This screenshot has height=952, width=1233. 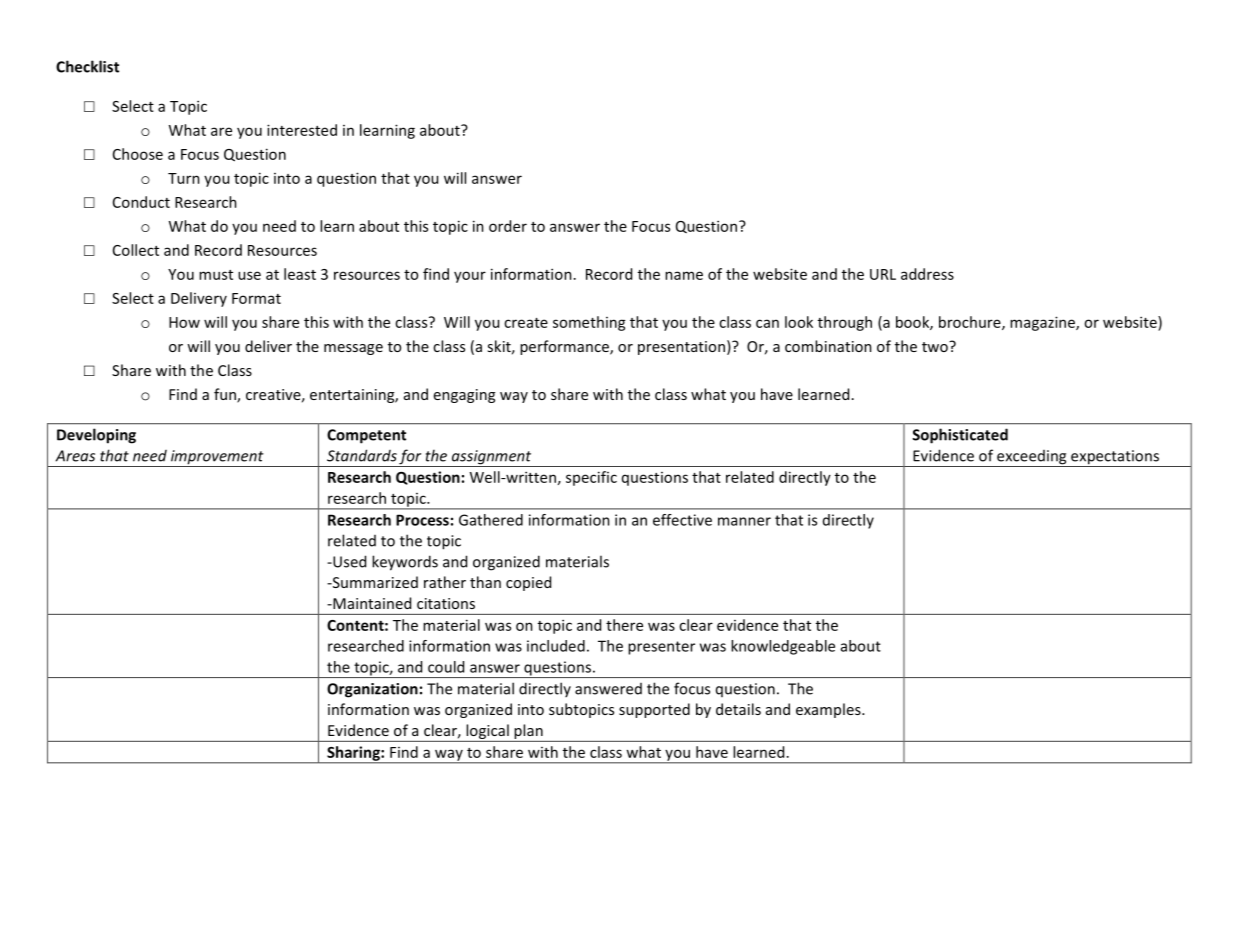 What do you see at coordinates (87, 66) in the screenshot?
I see `Checklist` at bounding box center [87, 66].
